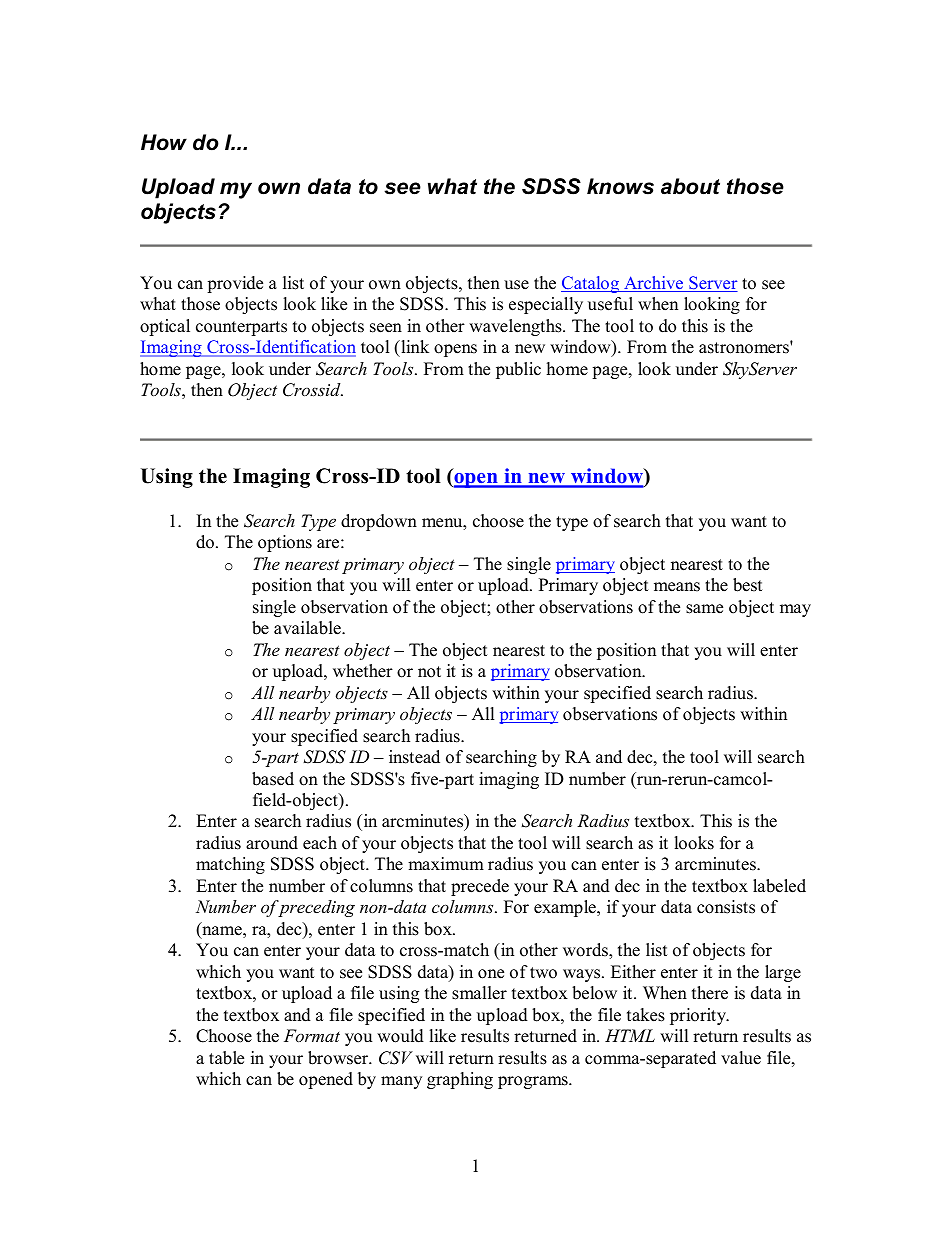 The width and height of the image is (952, 1233). Describe the element at coordinates (690, 186) in the image. I see `about` at that location.
